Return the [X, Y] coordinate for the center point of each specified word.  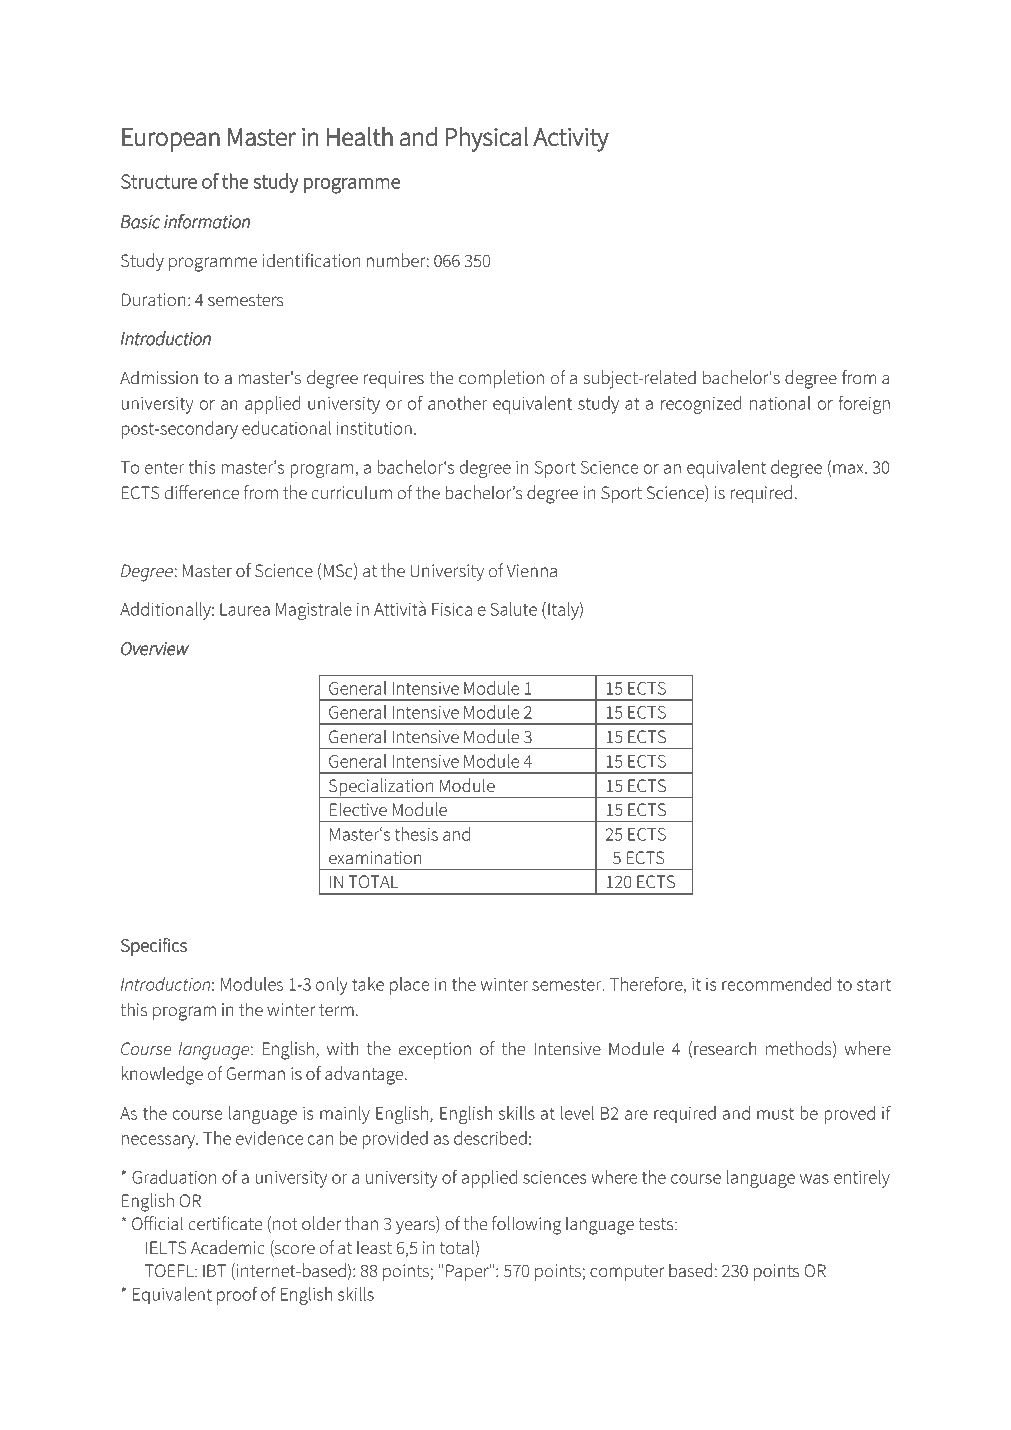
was [814, 1179]
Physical [487, 139]
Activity [571, 140]
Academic [228, 1247]
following [526, 1225]
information [207, 221]
